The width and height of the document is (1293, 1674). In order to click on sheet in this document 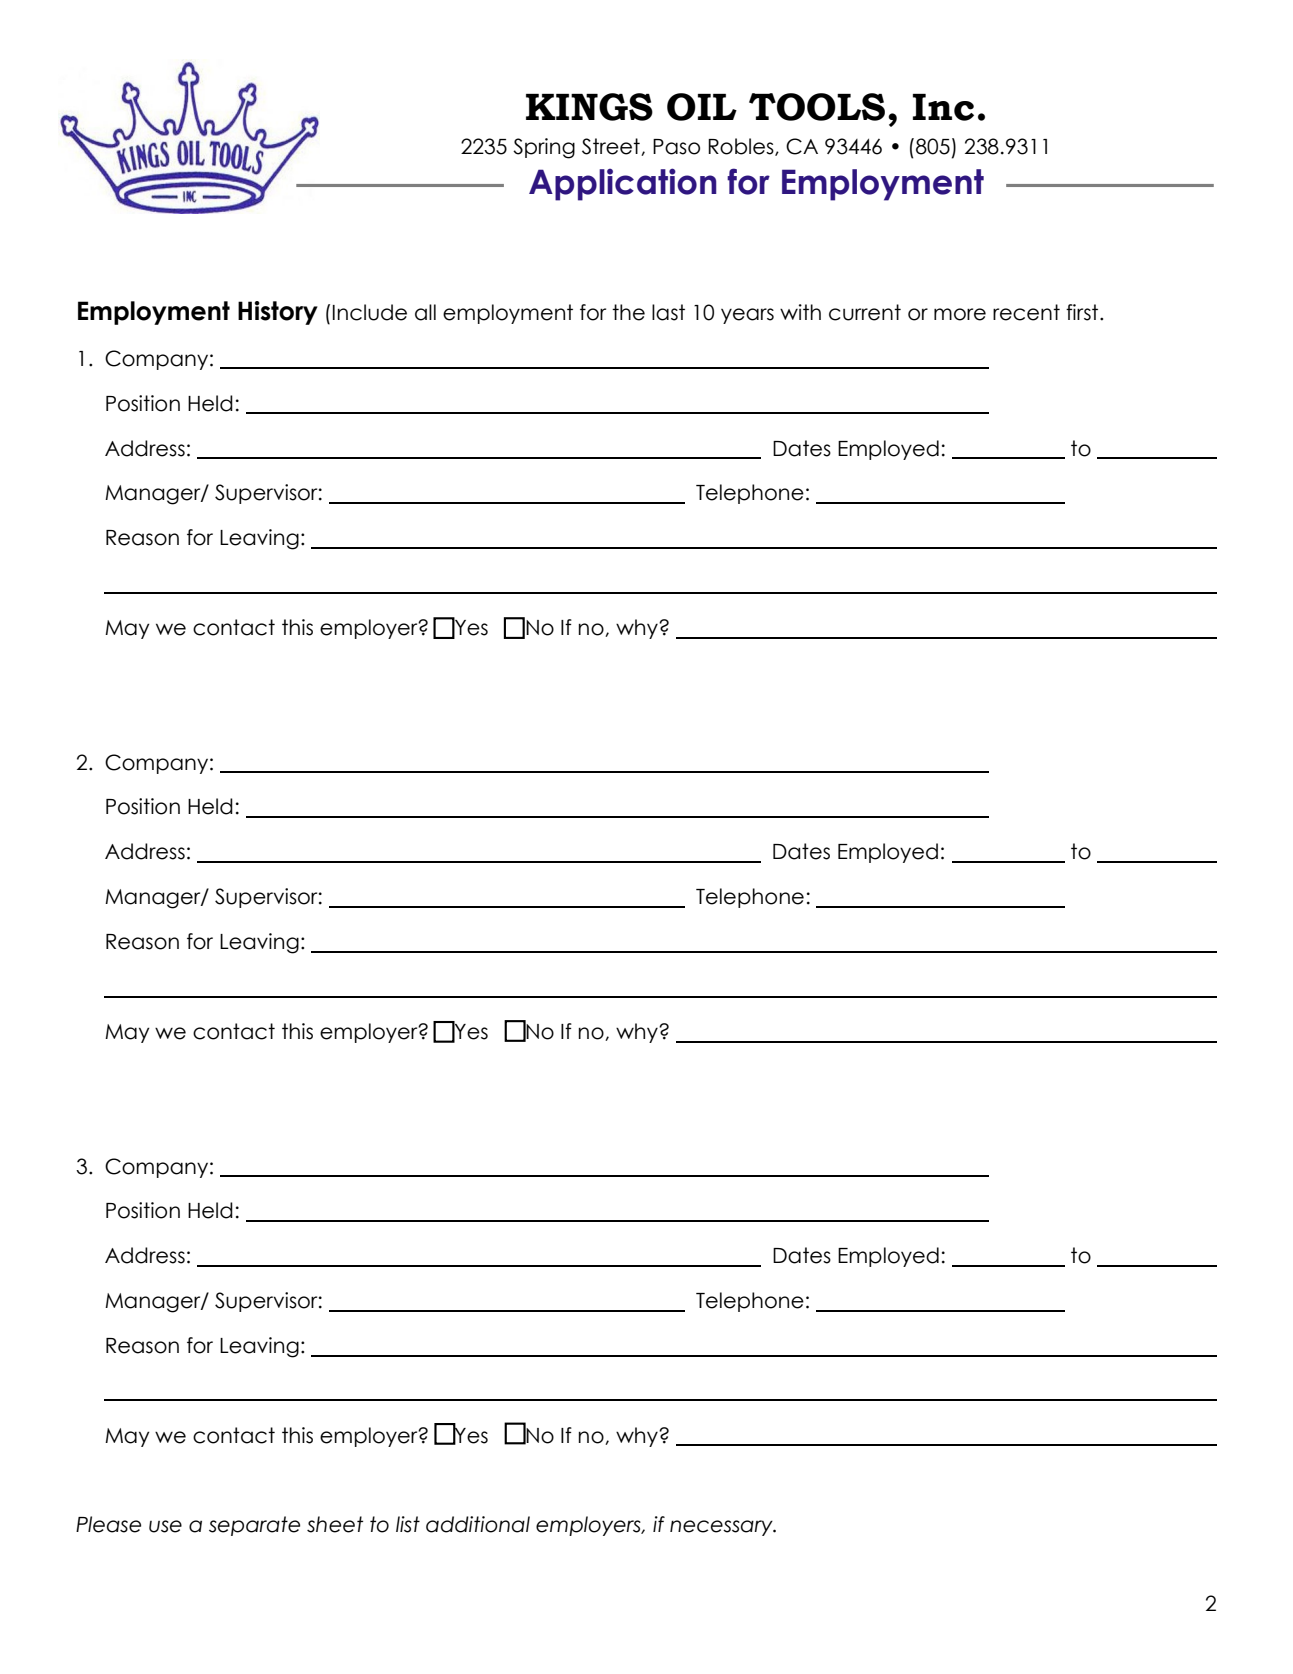, I will do `click(335, 1524)`.
